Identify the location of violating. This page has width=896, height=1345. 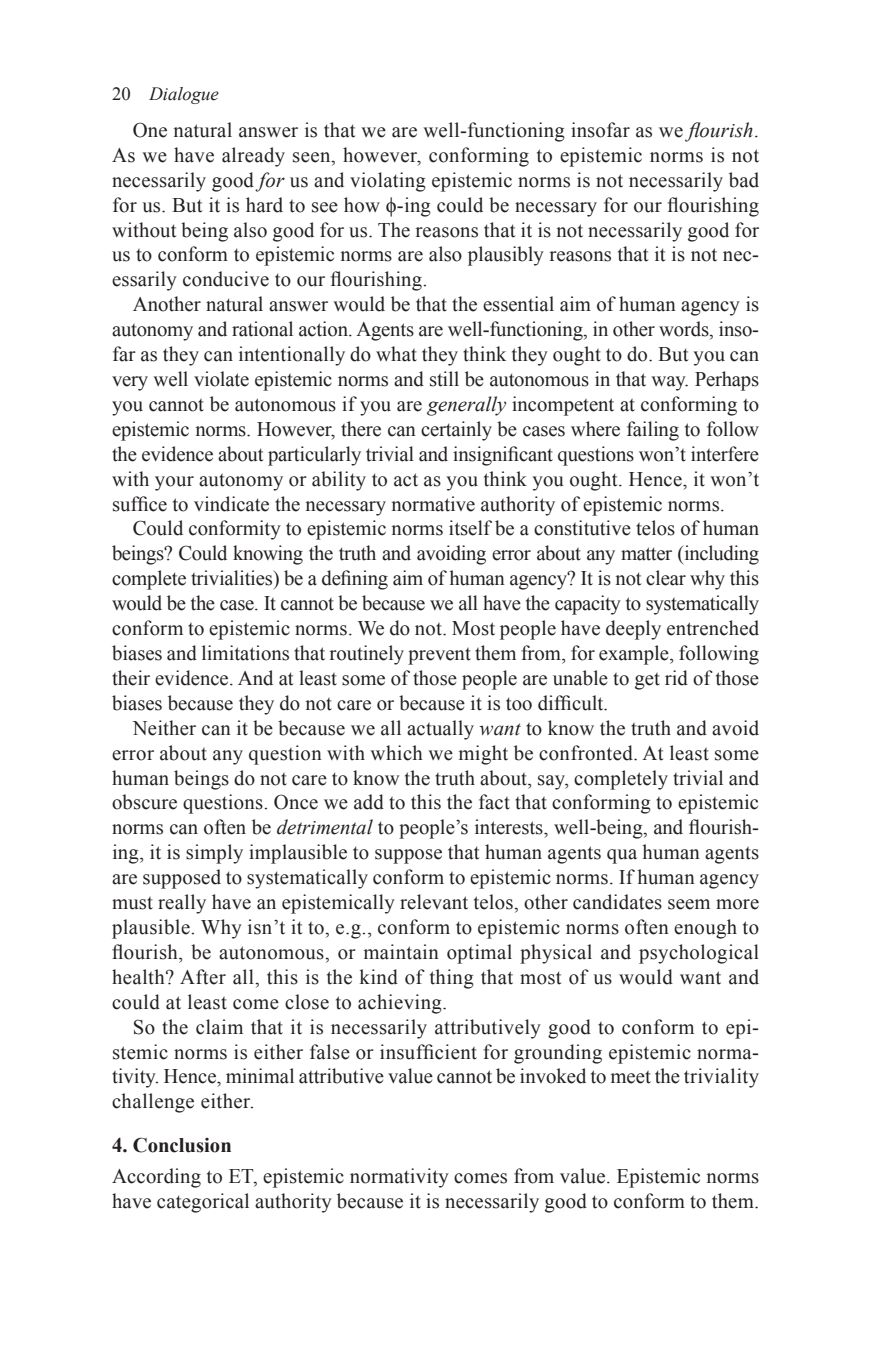
(388, 182).
